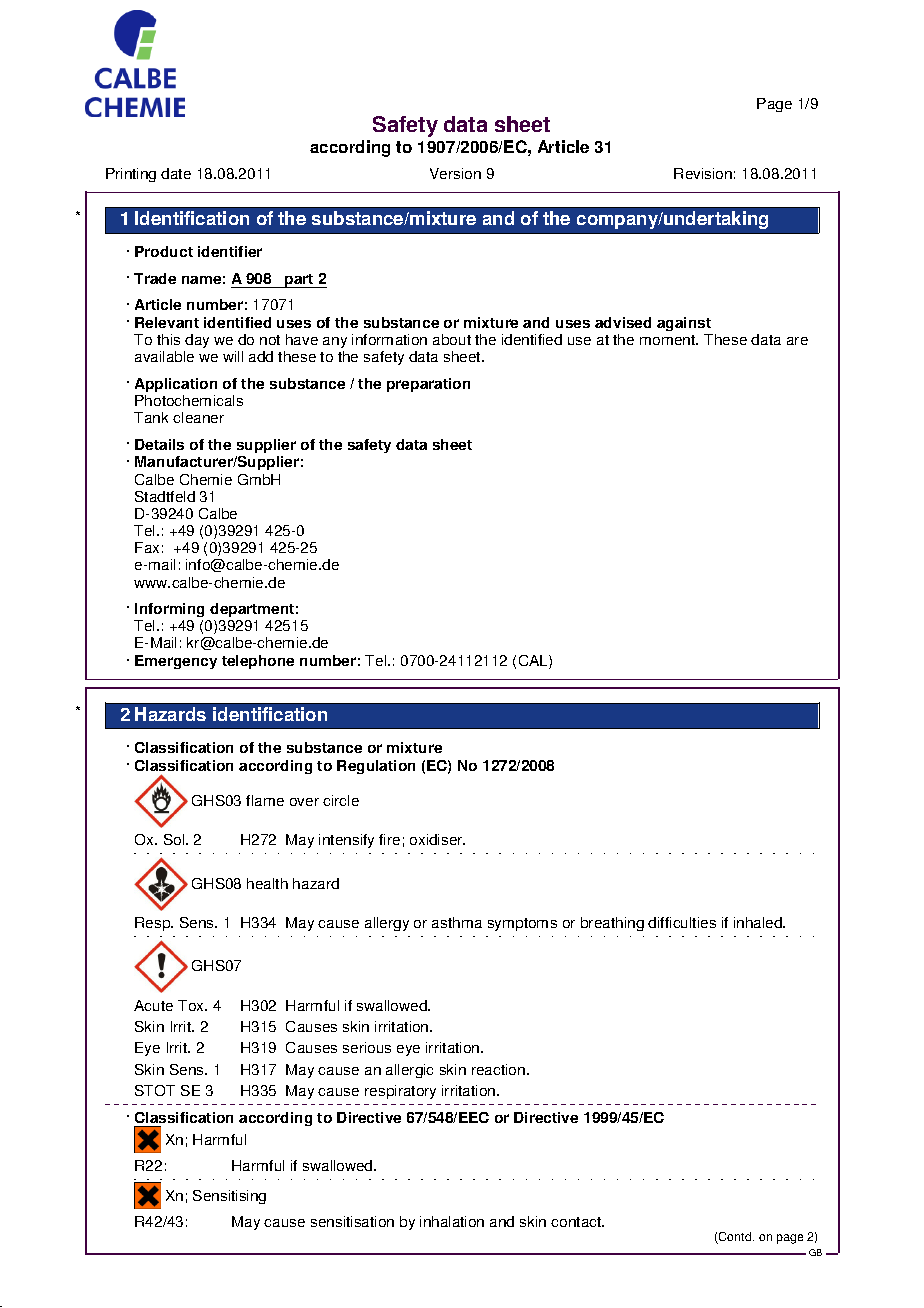 This page has height=1308, width=924. Describe the element at coordinates (159, 444) in the page. I see `Details` at that location.
